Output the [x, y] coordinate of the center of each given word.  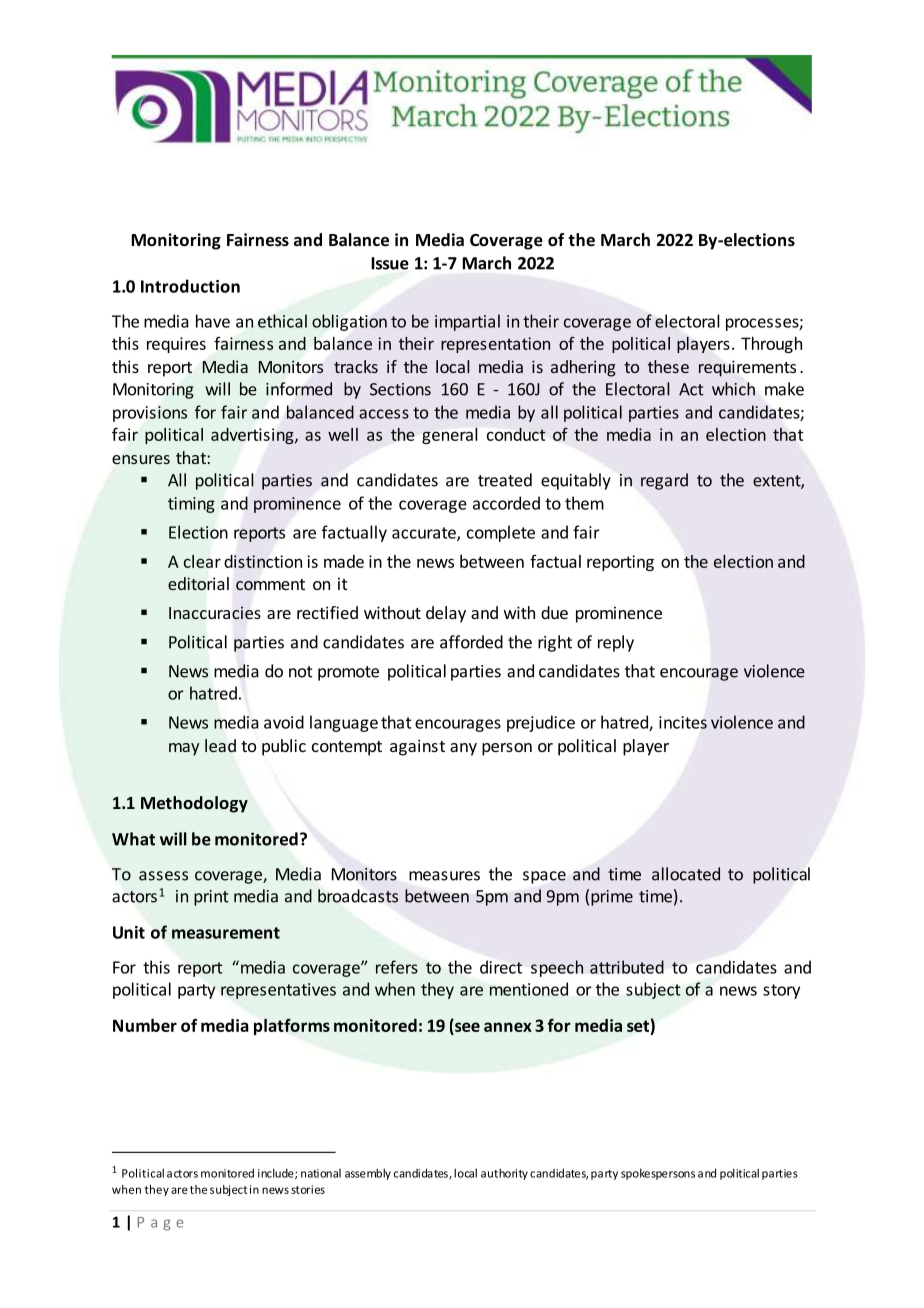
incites [683, 722]
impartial [467, 322]
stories [308, 1189]
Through [771, 345]
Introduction [190, 286]
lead [220, 745]
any [463, 749]
